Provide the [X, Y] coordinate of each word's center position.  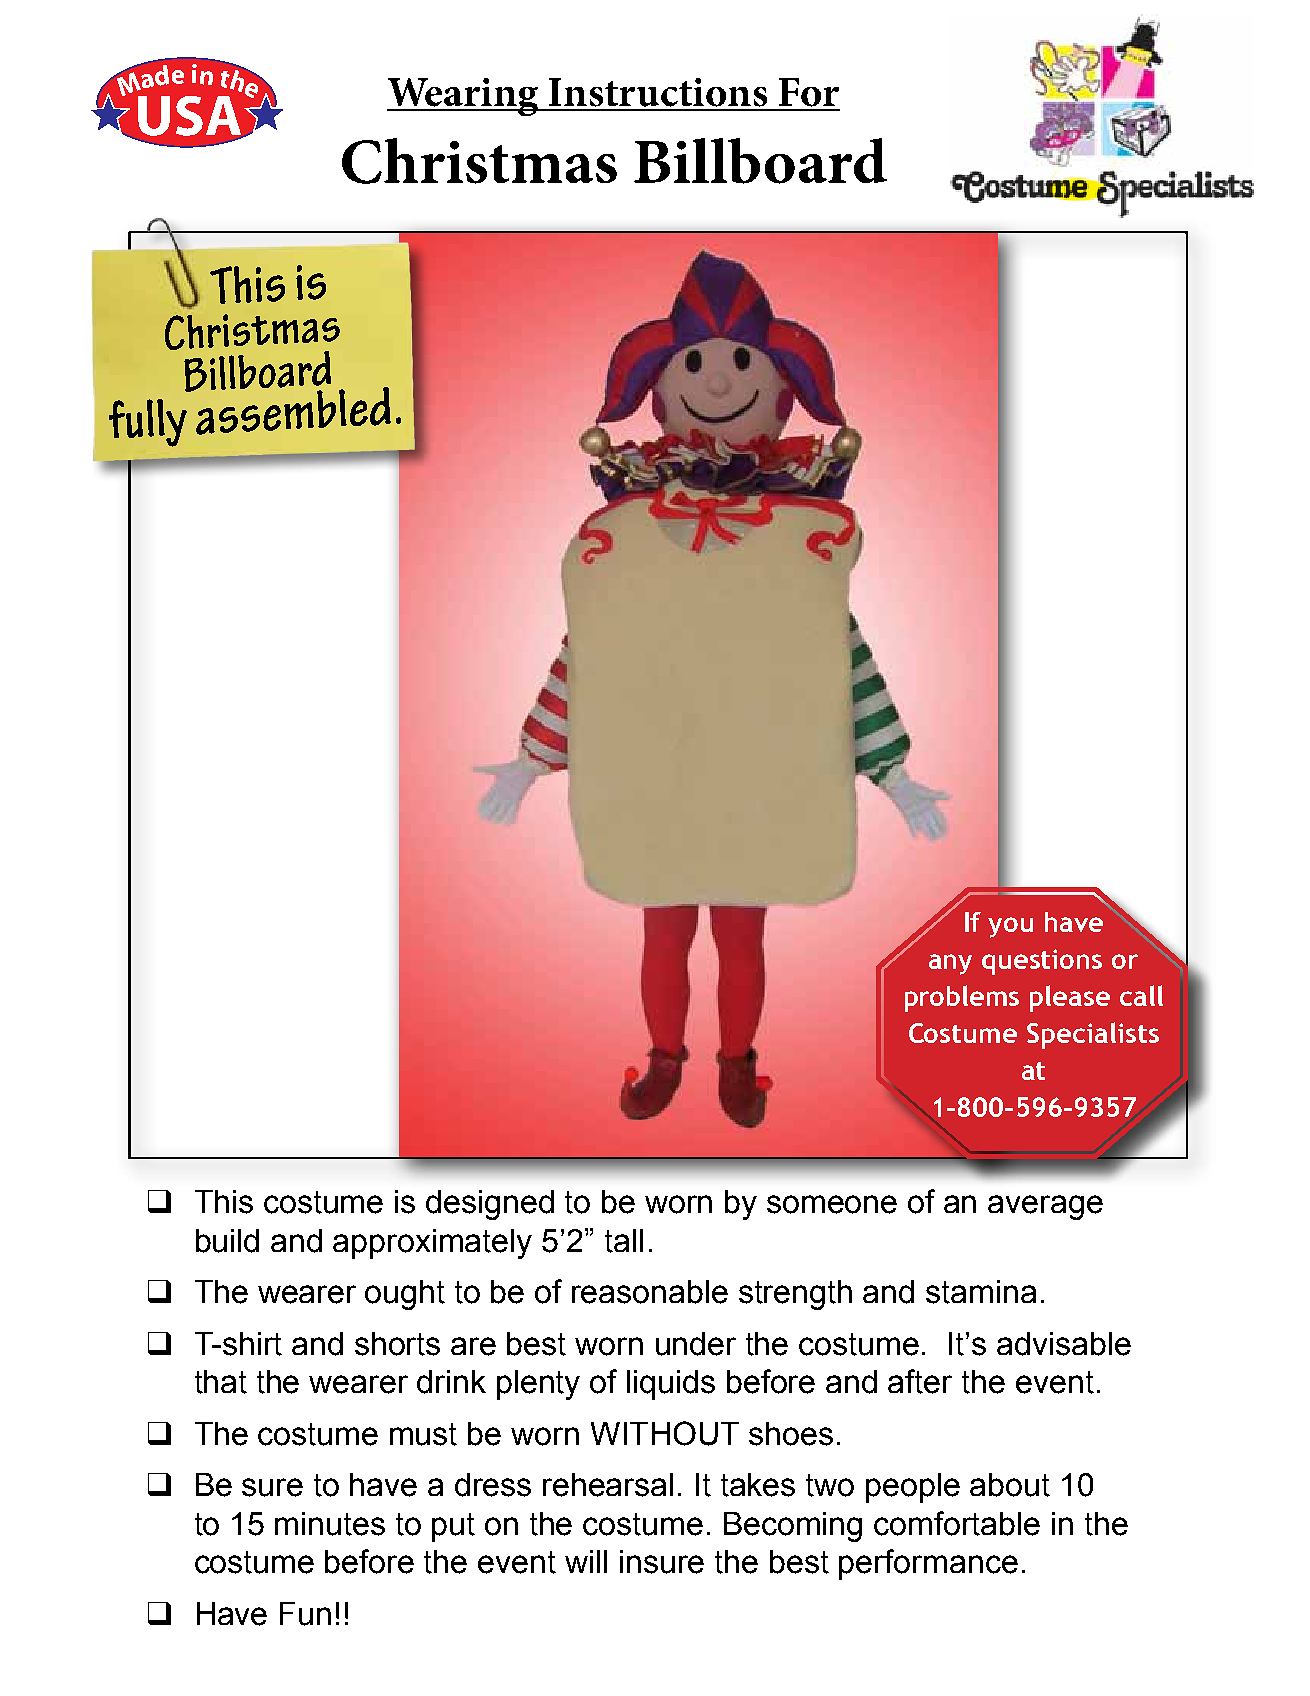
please [1070, 998]
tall [624, 1241]
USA [191, 117]
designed [490, 1205]
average [1045, 1207]
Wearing [464, 97]
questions [1042, 962]
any [950, 964]
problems [962, 998]
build [227, 1241]
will [586, 1561]
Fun [305, 1614]
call [1141, 995]
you [1010, 927]
